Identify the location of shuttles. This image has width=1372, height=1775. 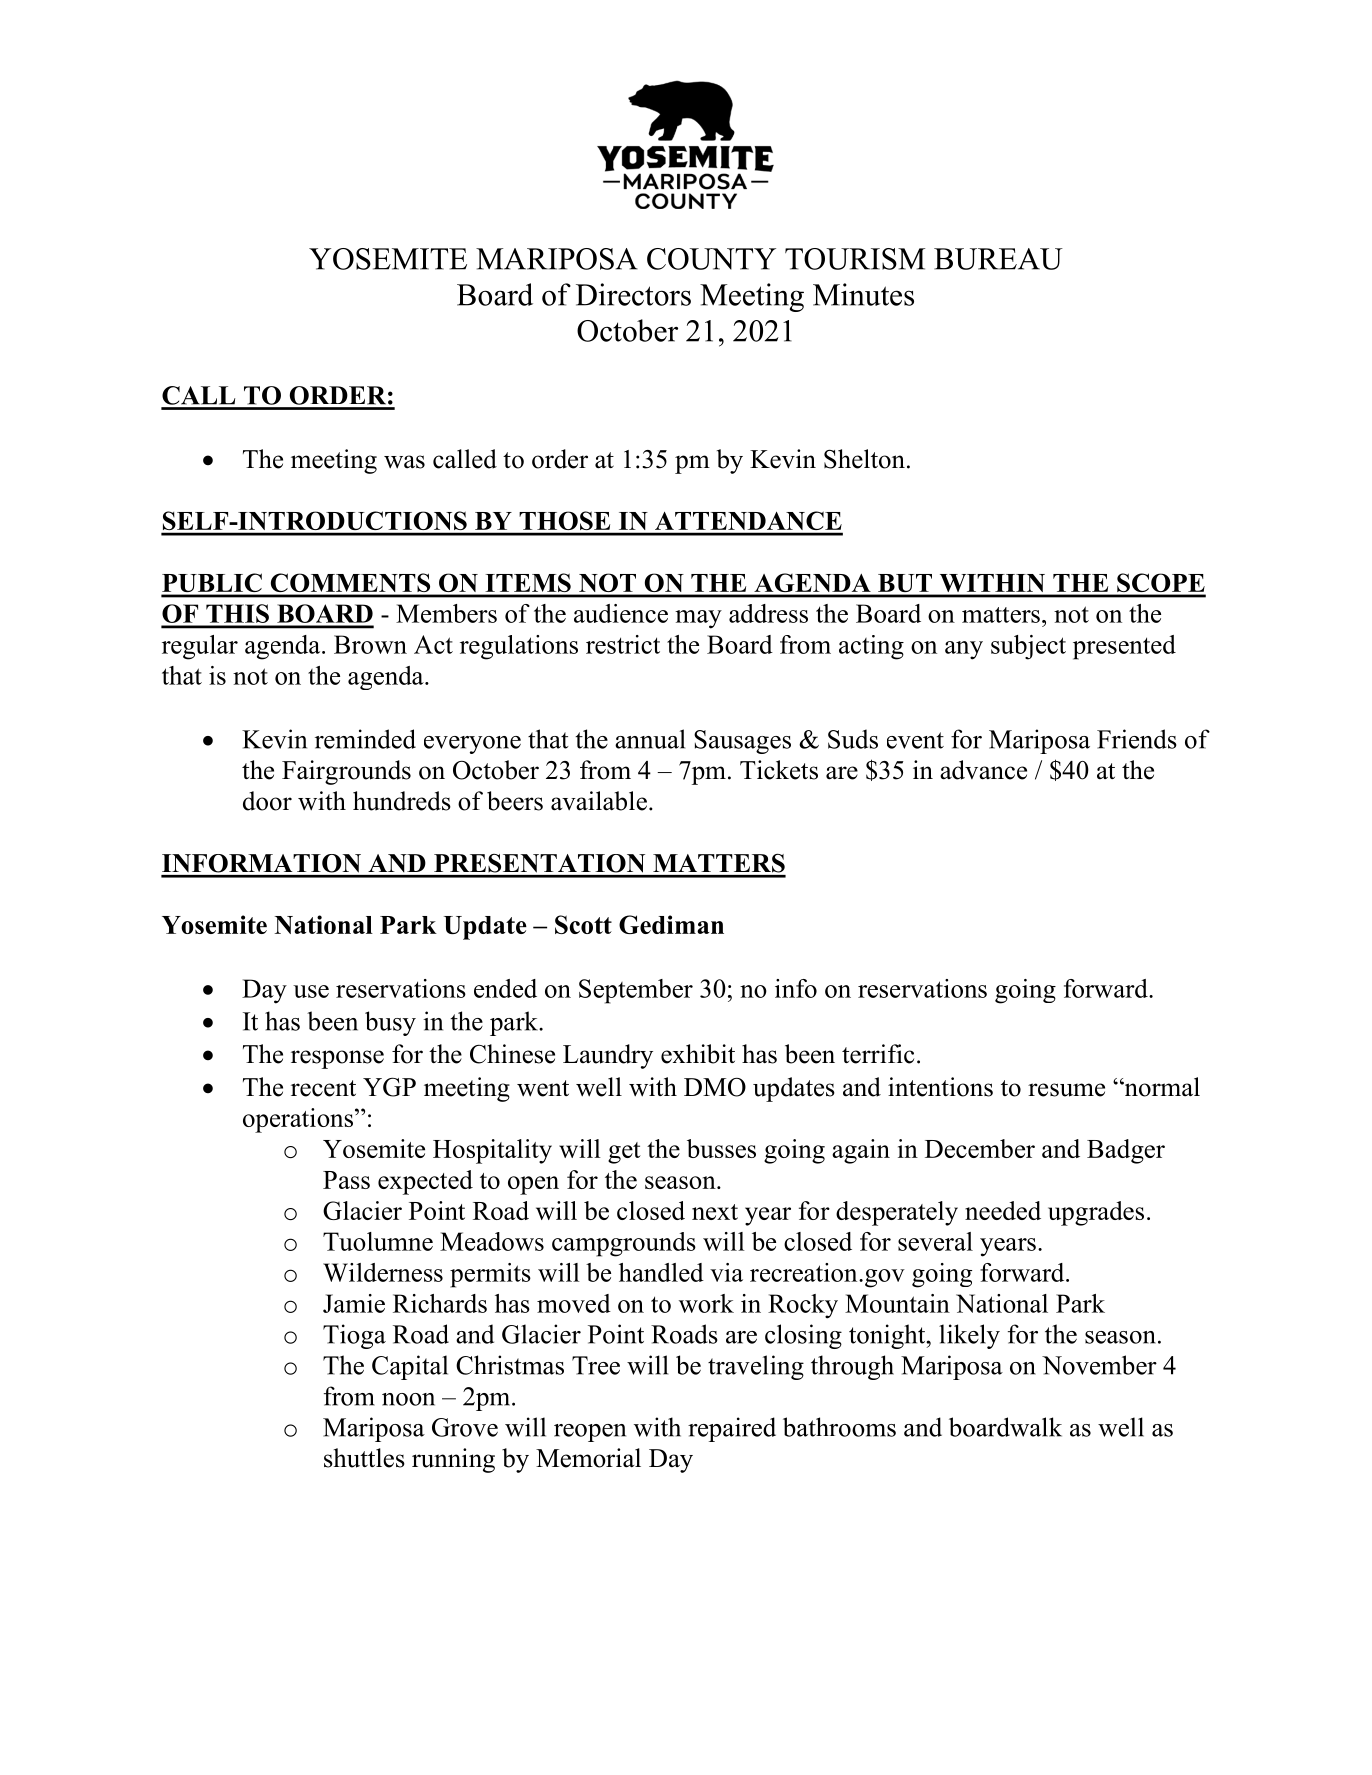
(364, 1458).
